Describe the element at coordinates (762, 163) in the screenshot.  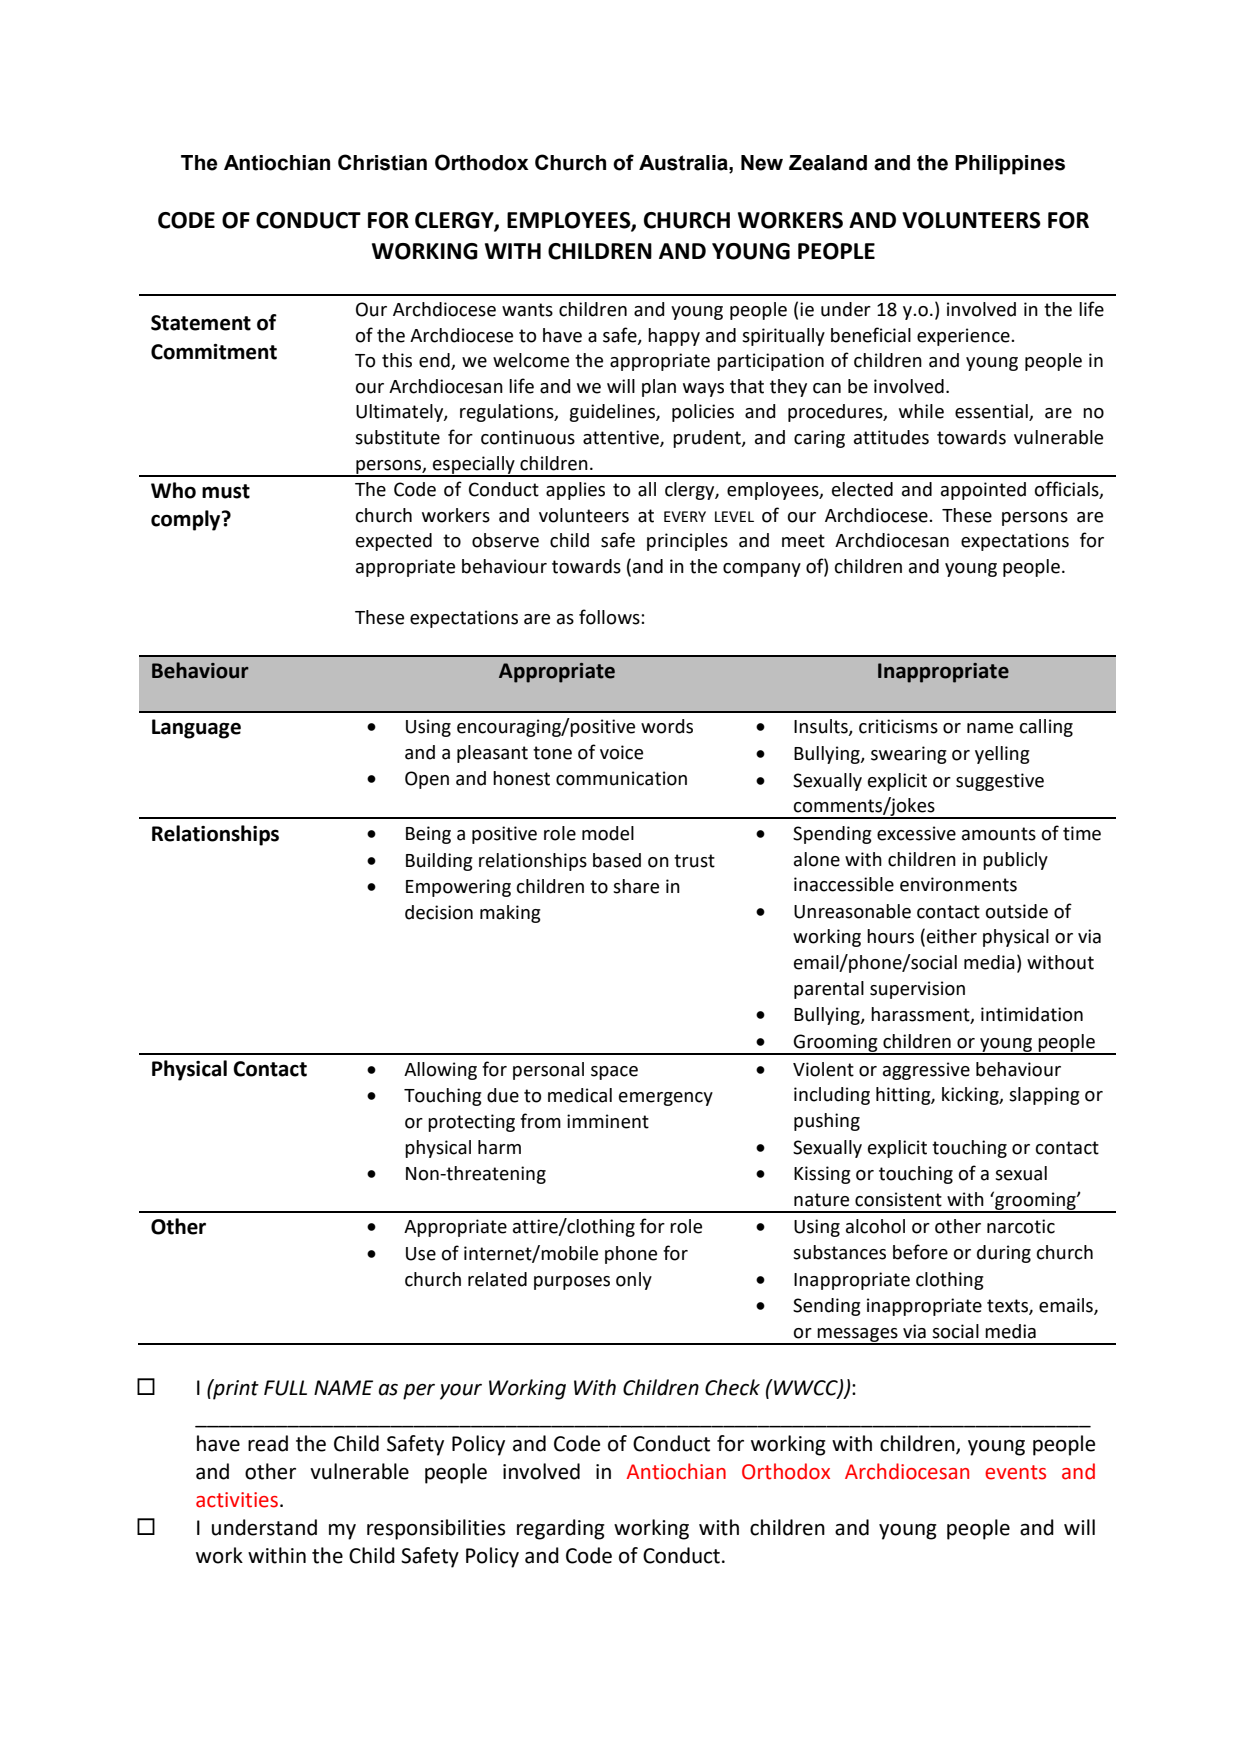
I see `New` at that location.
